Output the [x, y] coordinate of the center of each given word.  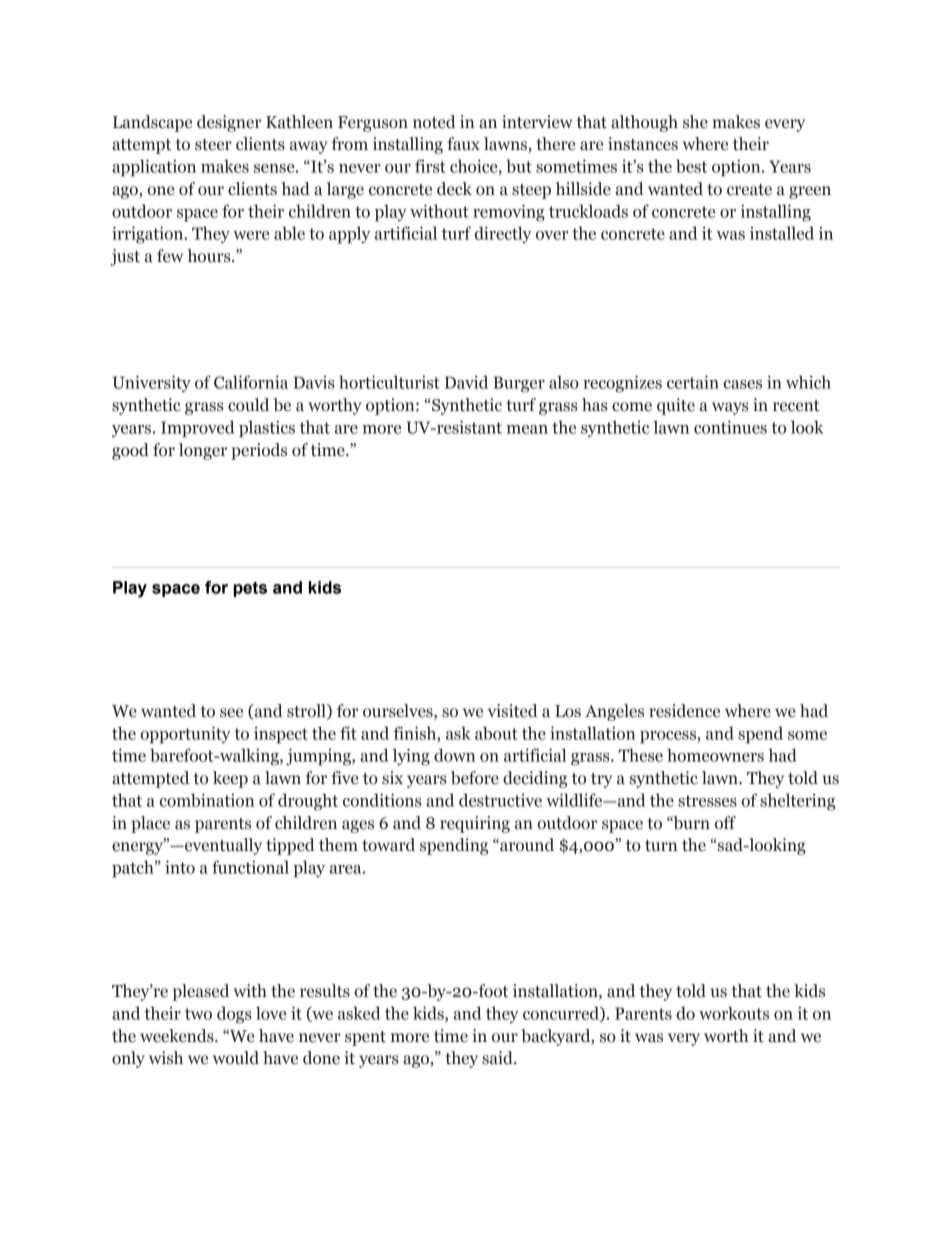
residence [684, 711]
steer [213, 145]
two [198, 1014]
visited [513, 711]
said [498, 1058]
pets [250, 589]
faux [463, 144]
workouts [734, 1013]
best [691, 166]
